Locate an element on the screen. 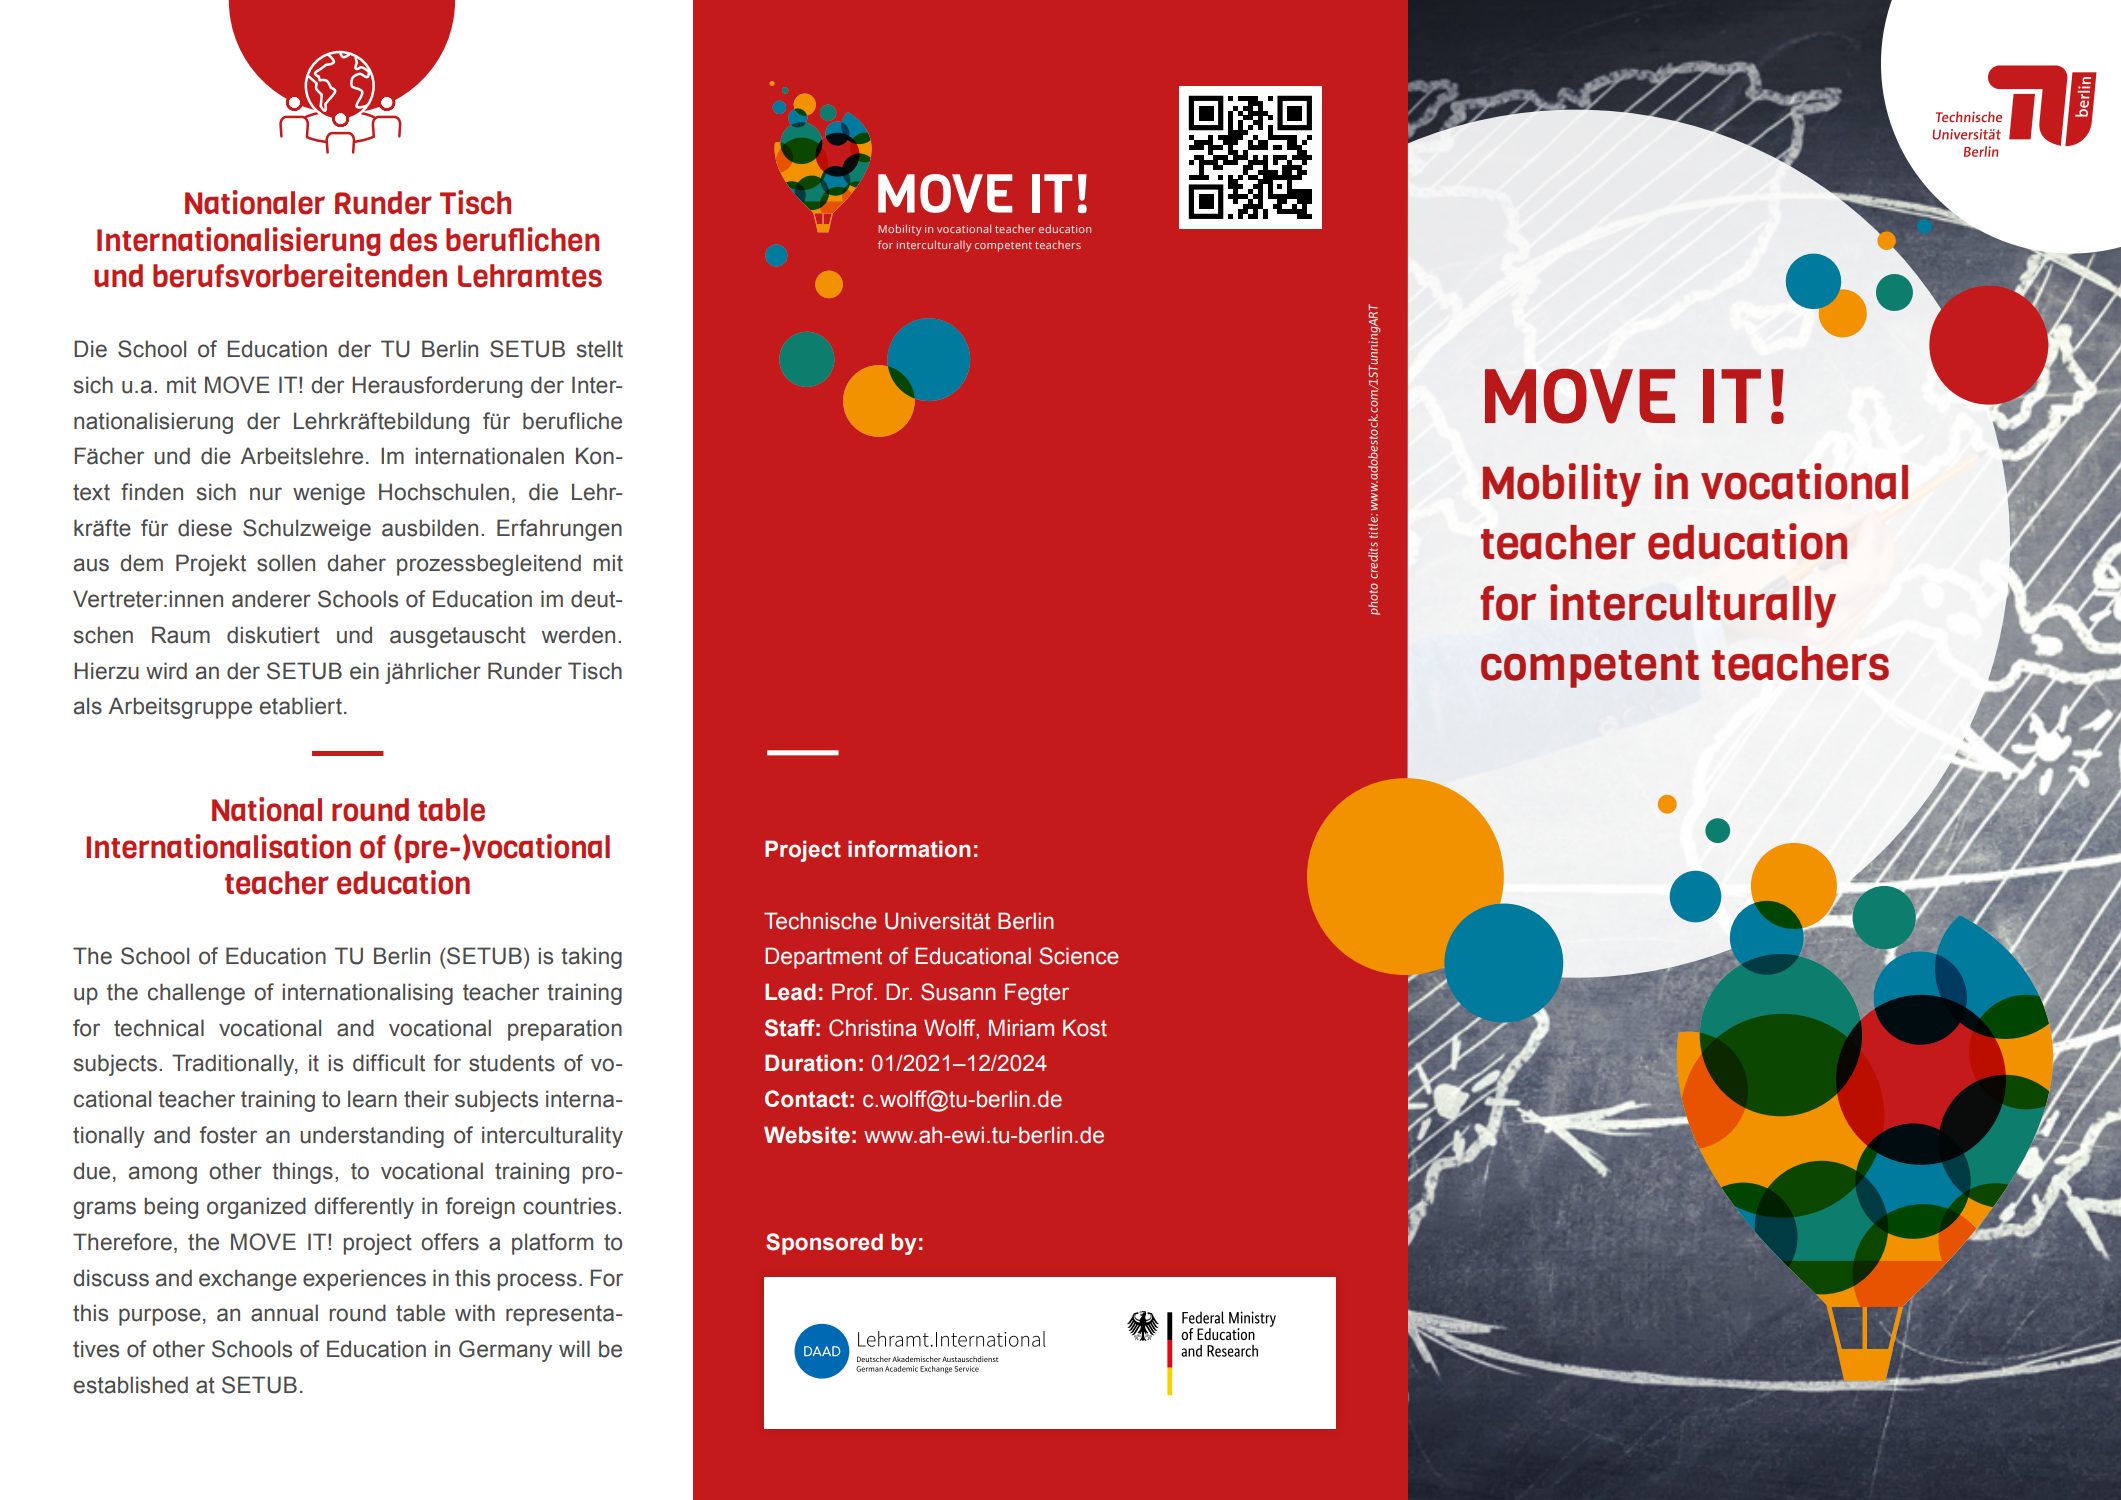  will is located at coordinates (574, 1348).
